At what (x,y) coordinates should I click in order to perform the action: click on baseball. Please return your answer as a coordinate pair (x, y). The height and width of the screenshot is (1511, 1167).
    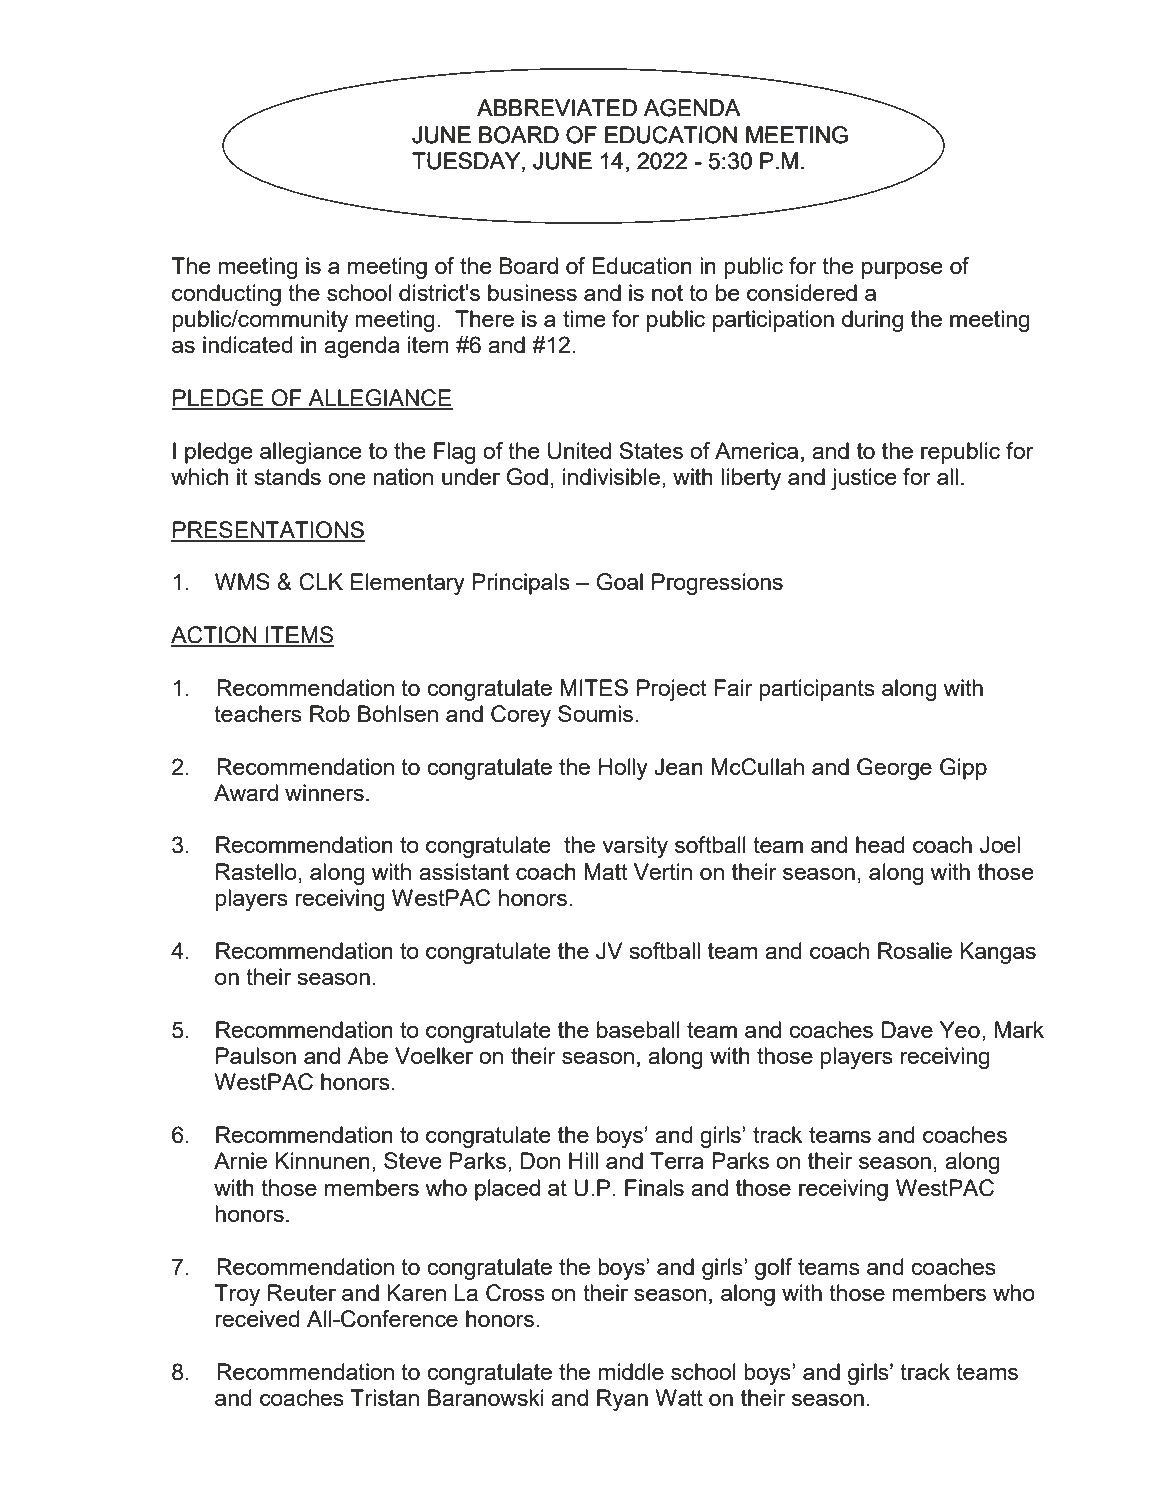
    Looking at the image, I should click on (638, 1029).
